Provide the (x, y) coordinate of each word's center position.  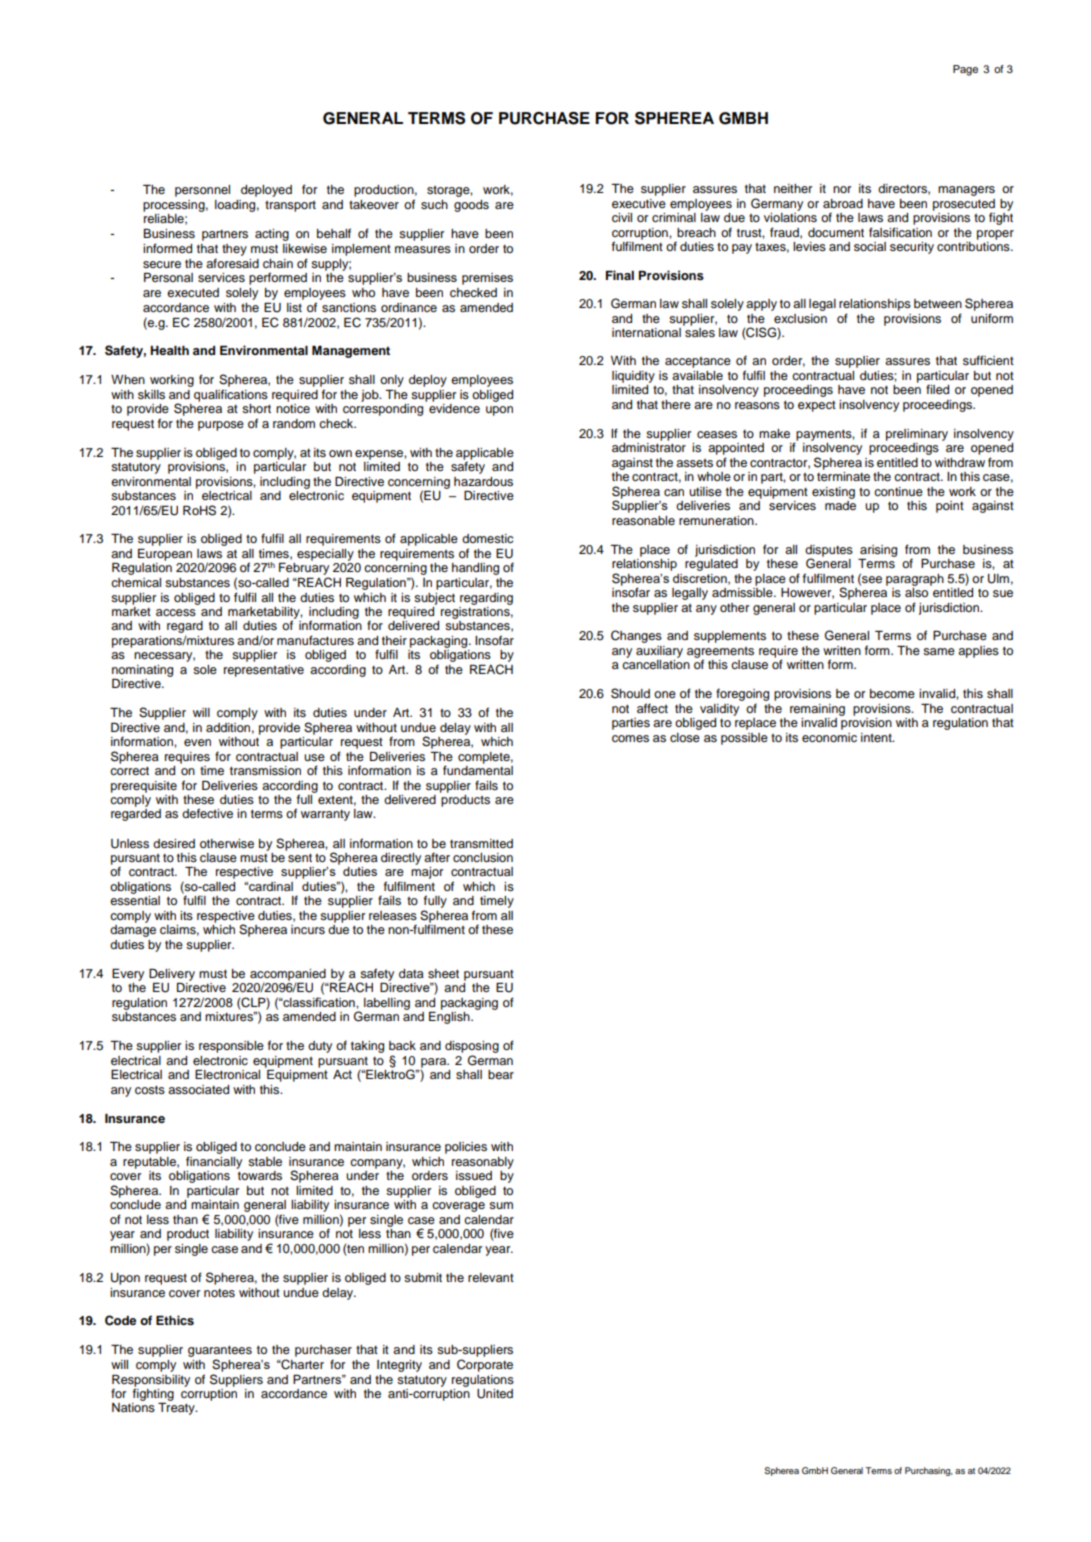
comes (630, 738)
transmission (265, 770)
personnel (202, 191)
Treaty (177, 1409)
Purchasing (929, 1471)
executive (639, 203)
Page (965, 70)
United (495, 1394)
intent (877, 737)
